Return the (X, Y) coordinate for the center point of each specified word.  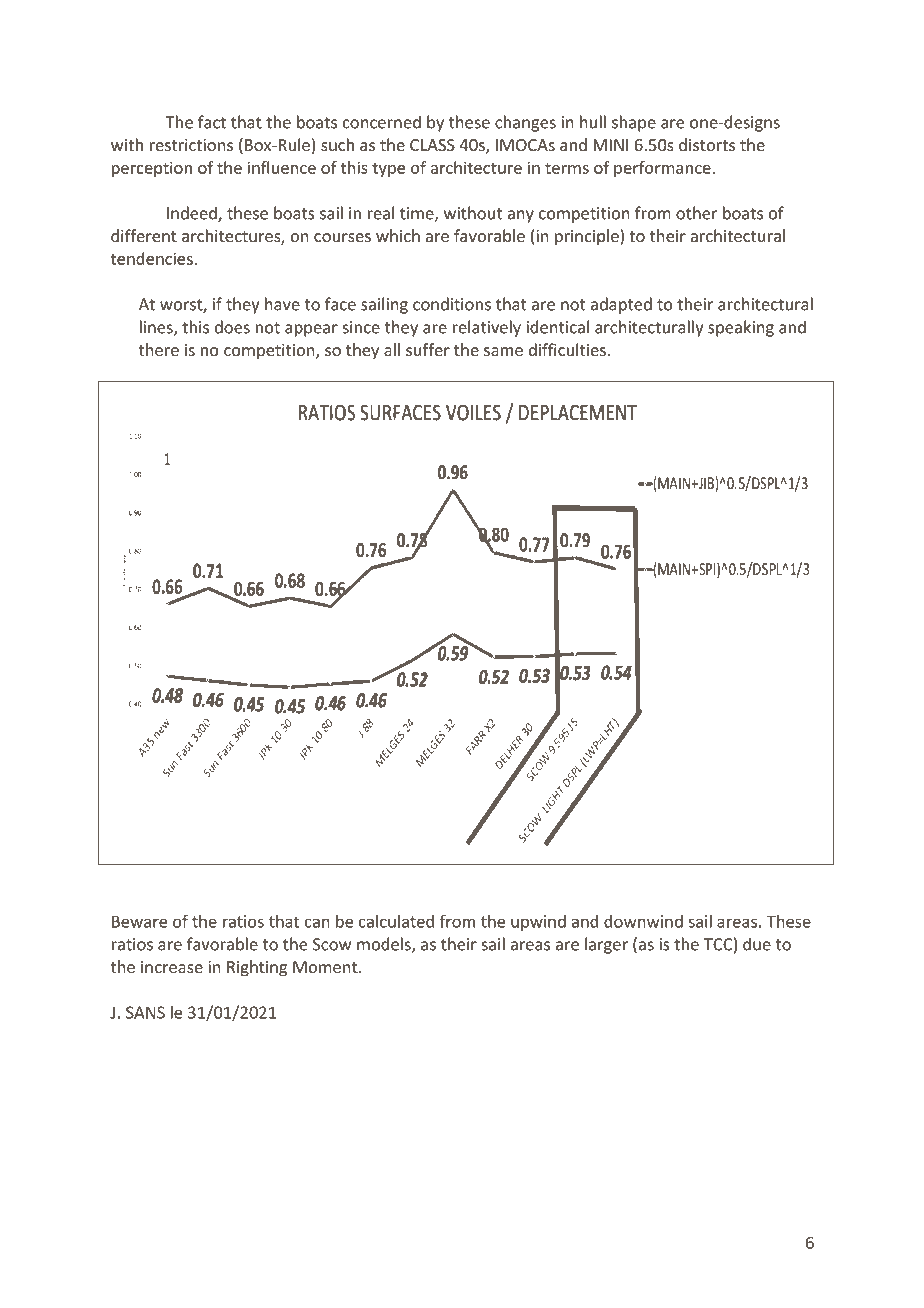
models (385, 945)
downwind (643, 921)
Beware (139, 921)
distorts (707, 144)
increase (172, 967)
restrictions (191, 145)
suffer (428, 349)
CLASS (432, 145)
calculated (396, 921)
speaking (741, 328)
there (159, 349)
